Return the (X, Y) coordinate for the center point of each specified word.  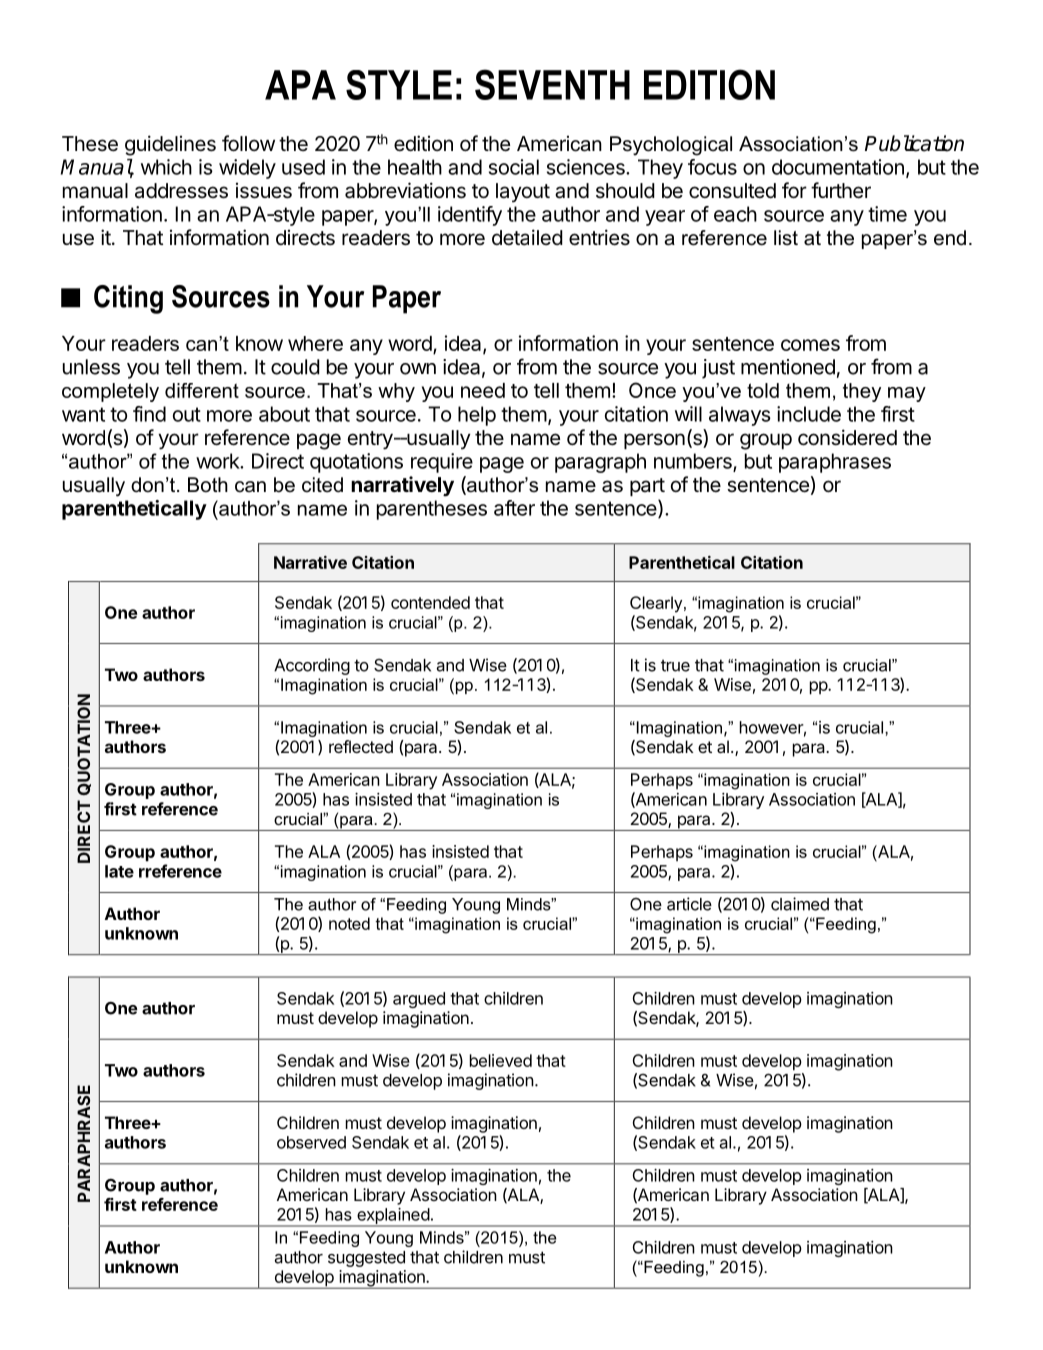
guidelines (170, 145)
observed (311, 1142)
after (514, 508)
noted (349, 923)
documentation (838, 167)
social (514, 167)
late (119, 871)
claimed (800, 904)
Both (208, 485)
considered (847, 437)
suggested (366, 1259)
